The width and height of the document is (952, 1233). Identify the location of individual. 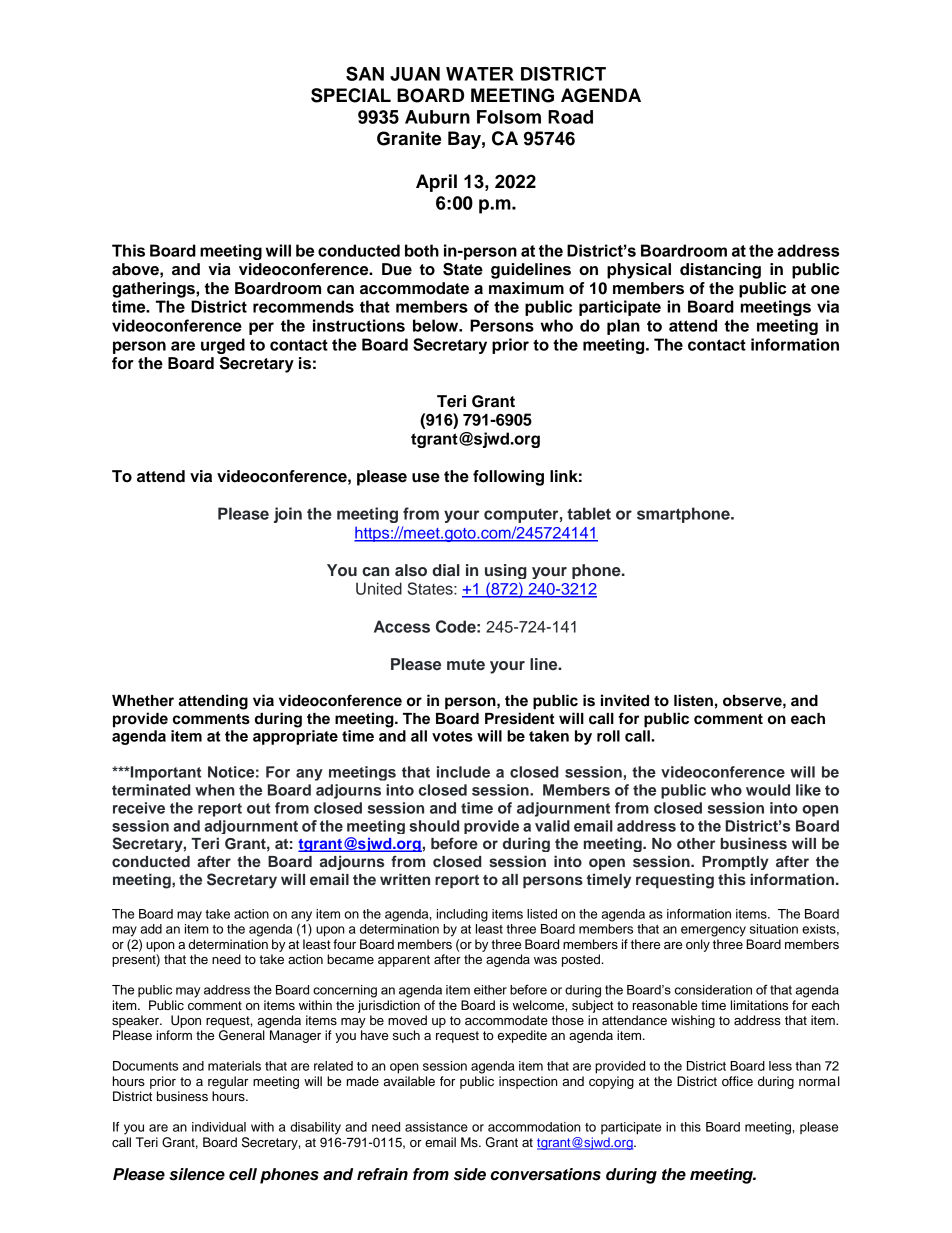
(219, 1127).
